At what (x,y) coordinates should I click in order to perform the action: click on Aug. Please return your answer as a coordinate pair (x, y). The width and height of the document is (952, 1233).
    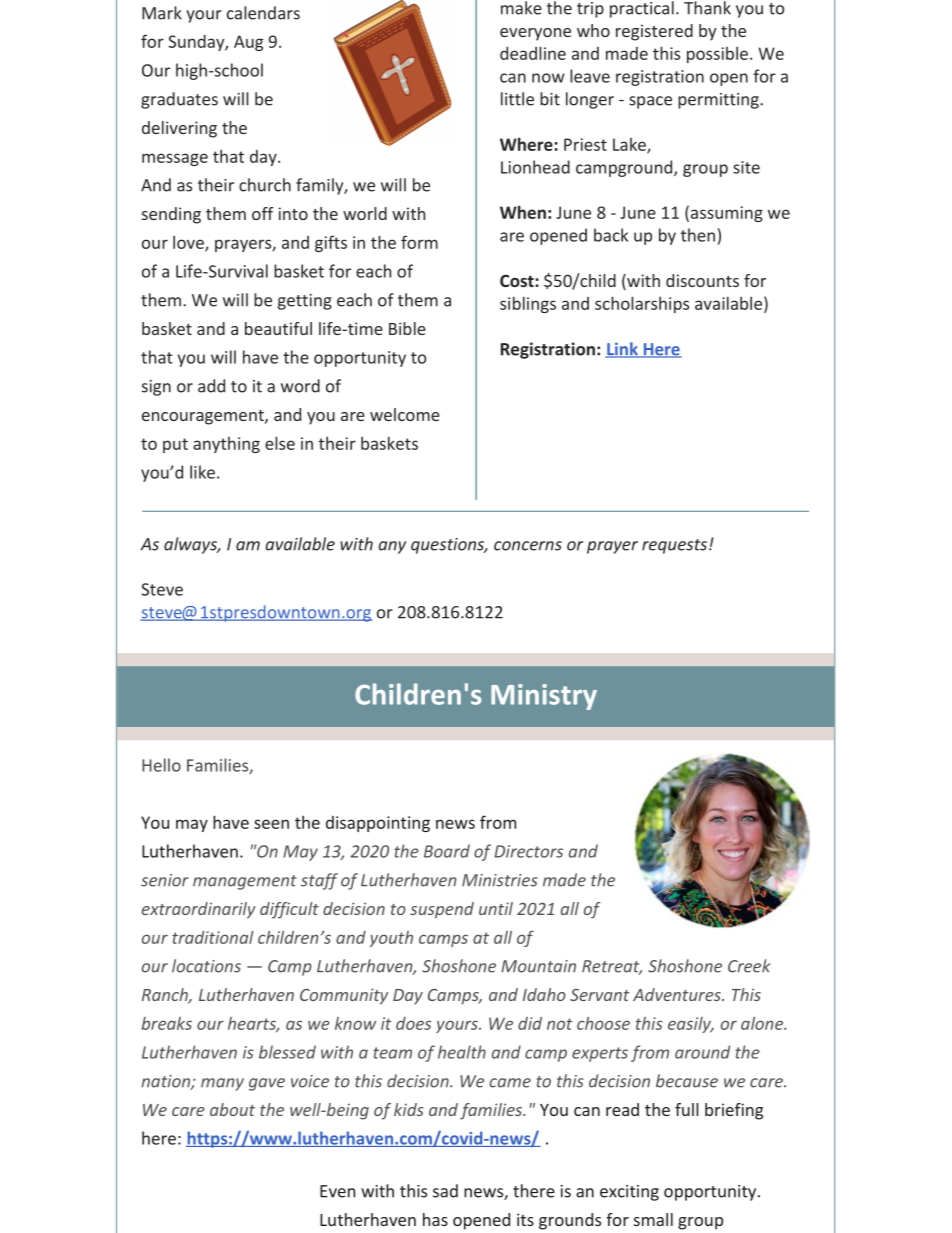
    Looking at the image, I should click on (248, 43).
